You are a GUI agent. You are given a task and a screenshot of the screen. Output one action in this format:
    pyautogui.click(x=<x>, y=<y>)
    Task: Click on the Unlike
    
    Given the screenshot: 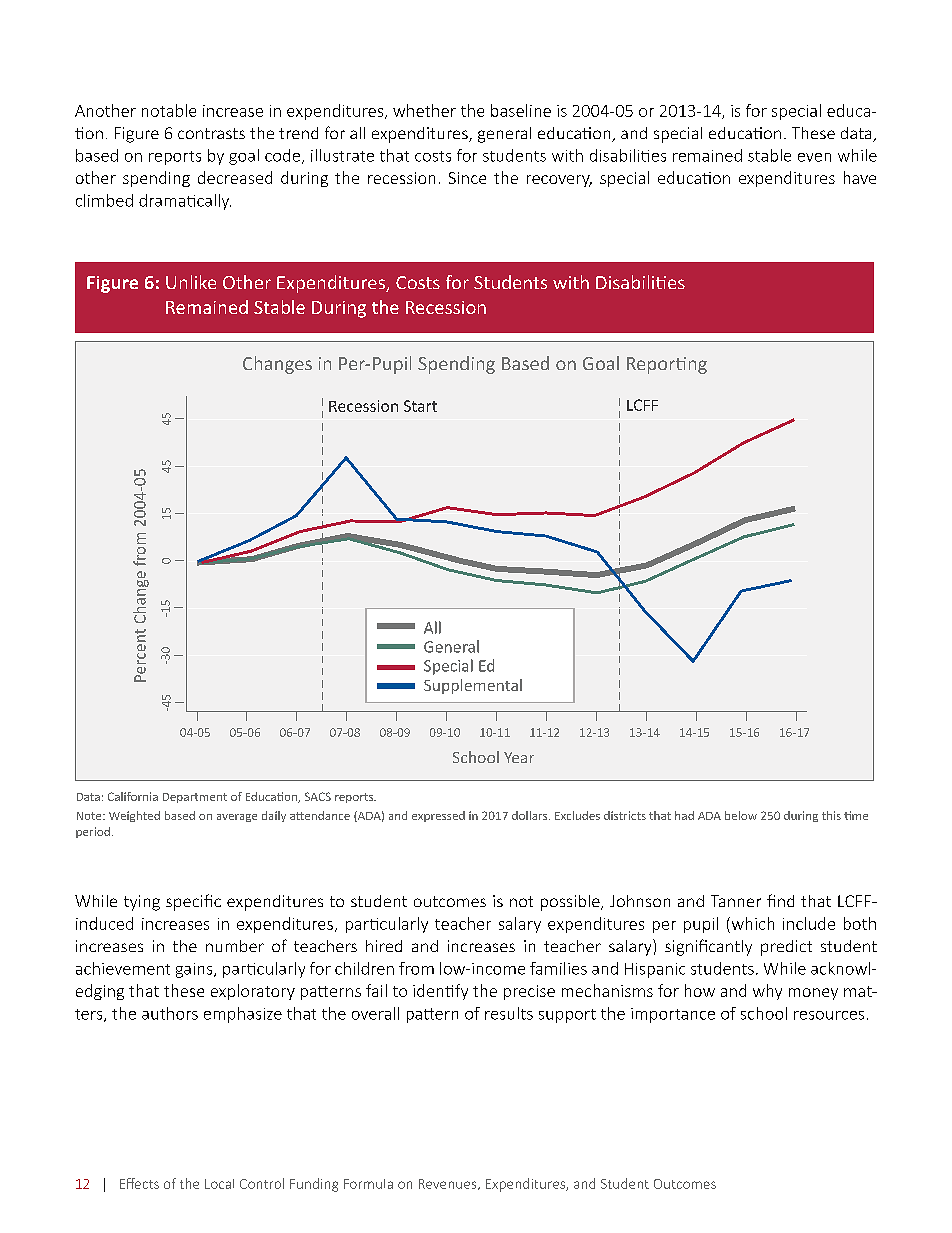 What is the action you would take?
    pyautogui.click(x=191, y=282)
